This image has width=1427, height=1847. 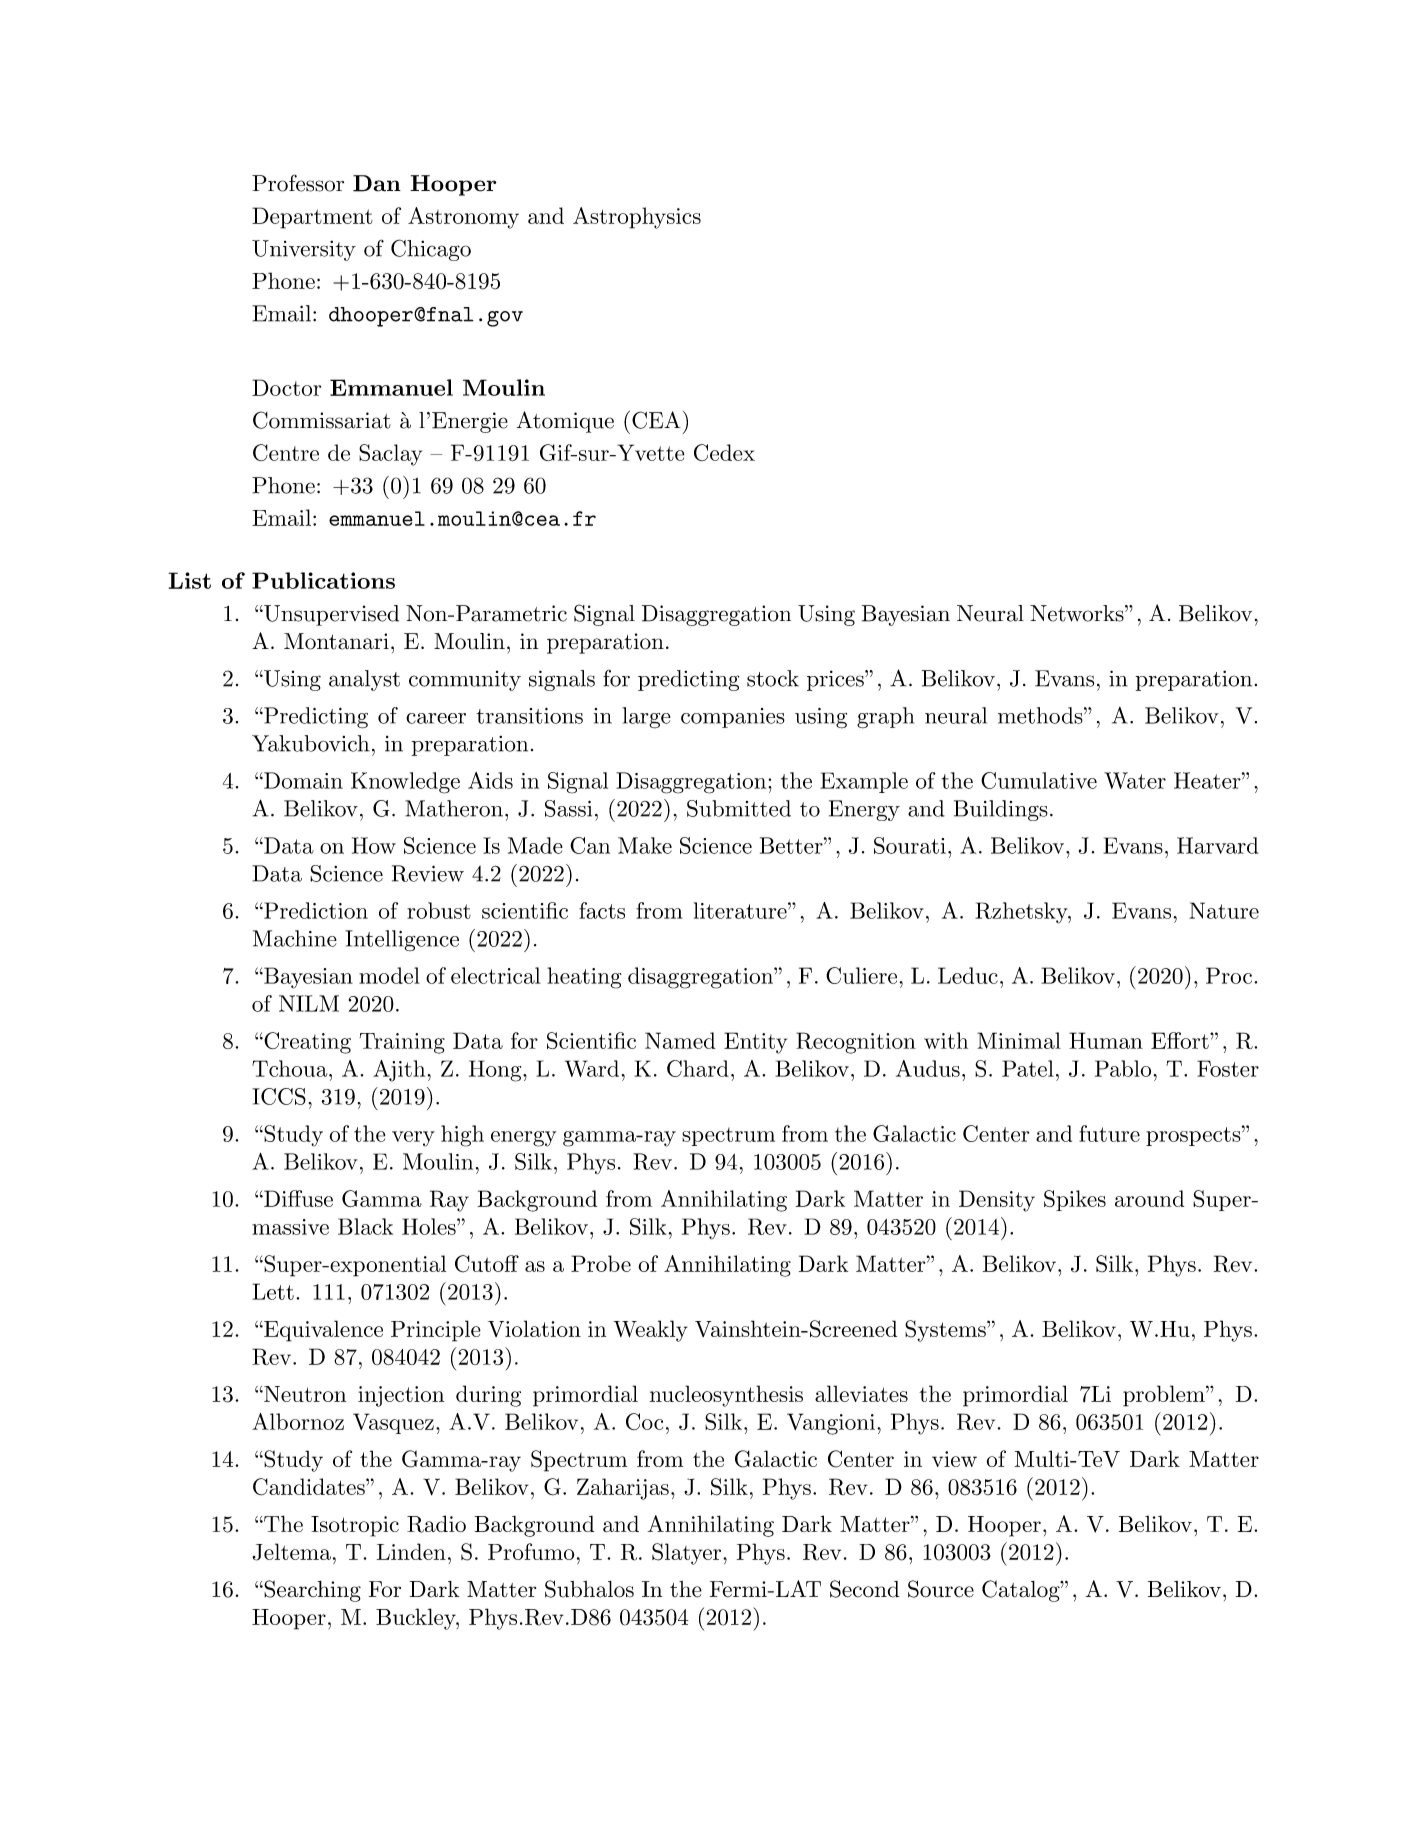 I want to click on Networks, so click(x=1077, y=613).
